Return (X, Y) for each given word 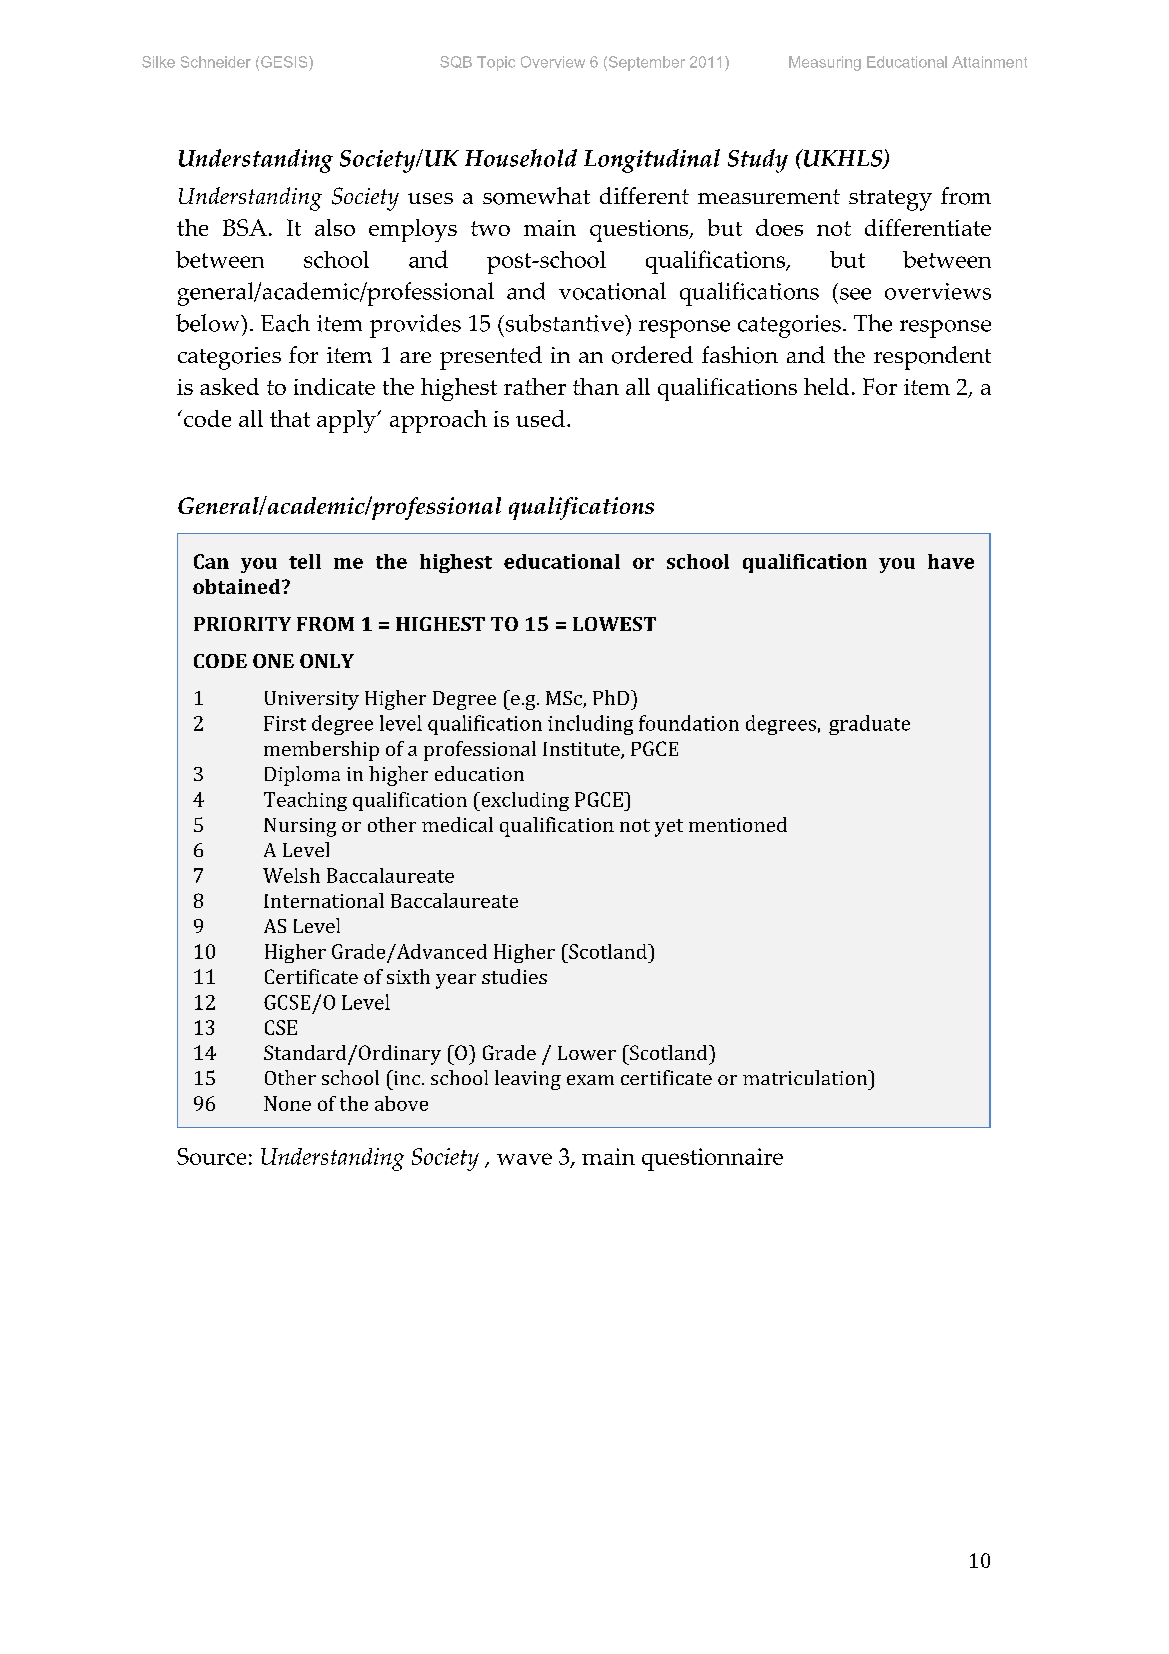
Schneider (216, 62)
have (951, 561)
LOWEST (614, 624)
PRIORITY (242, 624)
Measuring (825, 63)
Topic (496, 63)
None (287, 1103)
